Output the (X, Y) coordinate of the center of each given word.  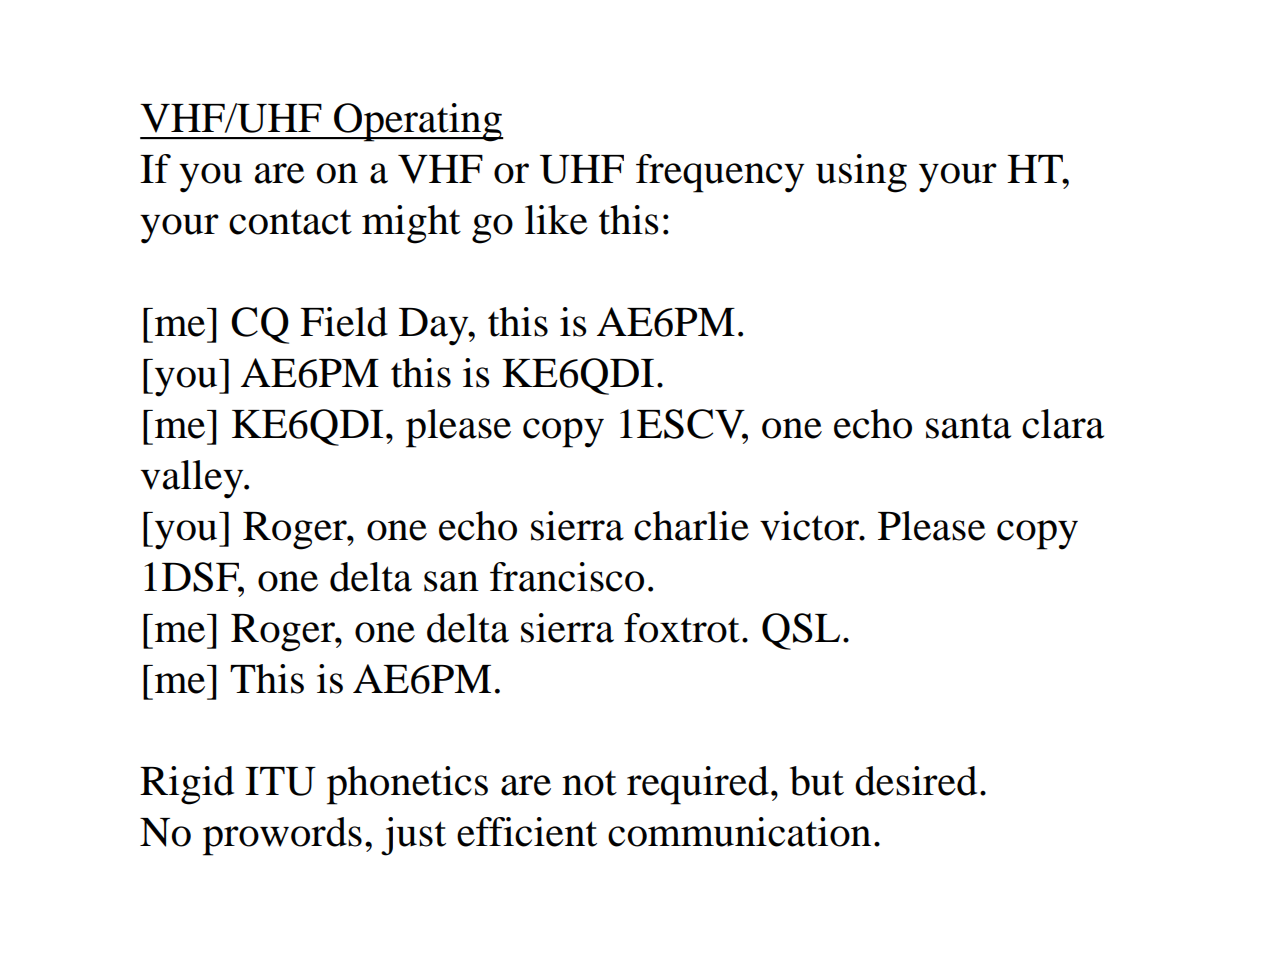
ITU (280, 781)
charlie (691, 526)
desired (916, 781)
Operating (418, 122)
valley (193, 479)
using (861, 173)
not (589, 783)
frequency (720, 173)
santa (968, 426)
